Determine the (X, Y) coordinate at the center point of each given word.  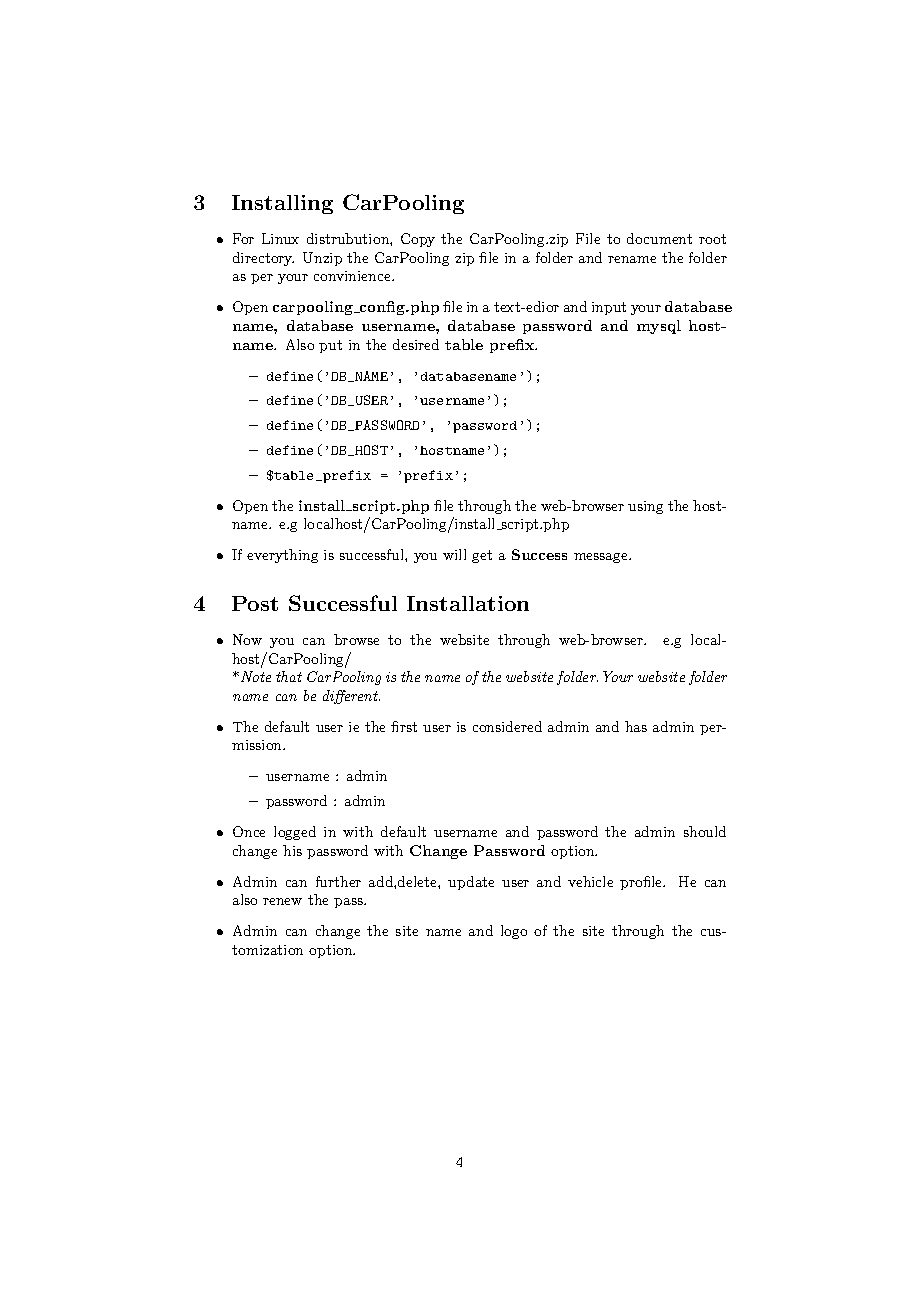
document (659, 238)
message (602, 558)
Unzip (322, 259)
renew (282, 901)
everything (282, 556)
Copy (418, 240)
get (482, 556)
